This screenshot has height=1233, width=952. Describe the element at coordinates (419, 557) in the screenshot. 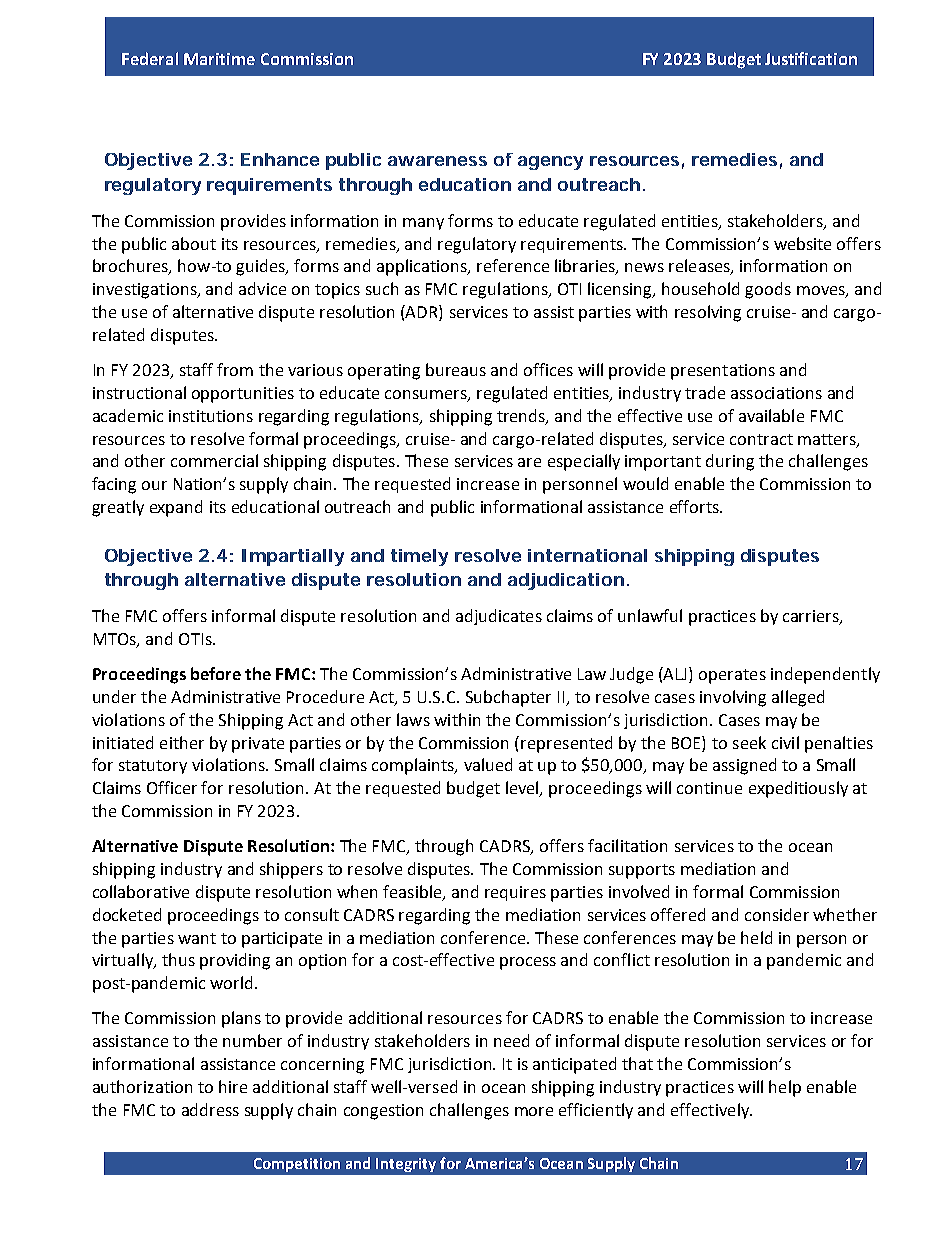

I see `timely` at that location.
